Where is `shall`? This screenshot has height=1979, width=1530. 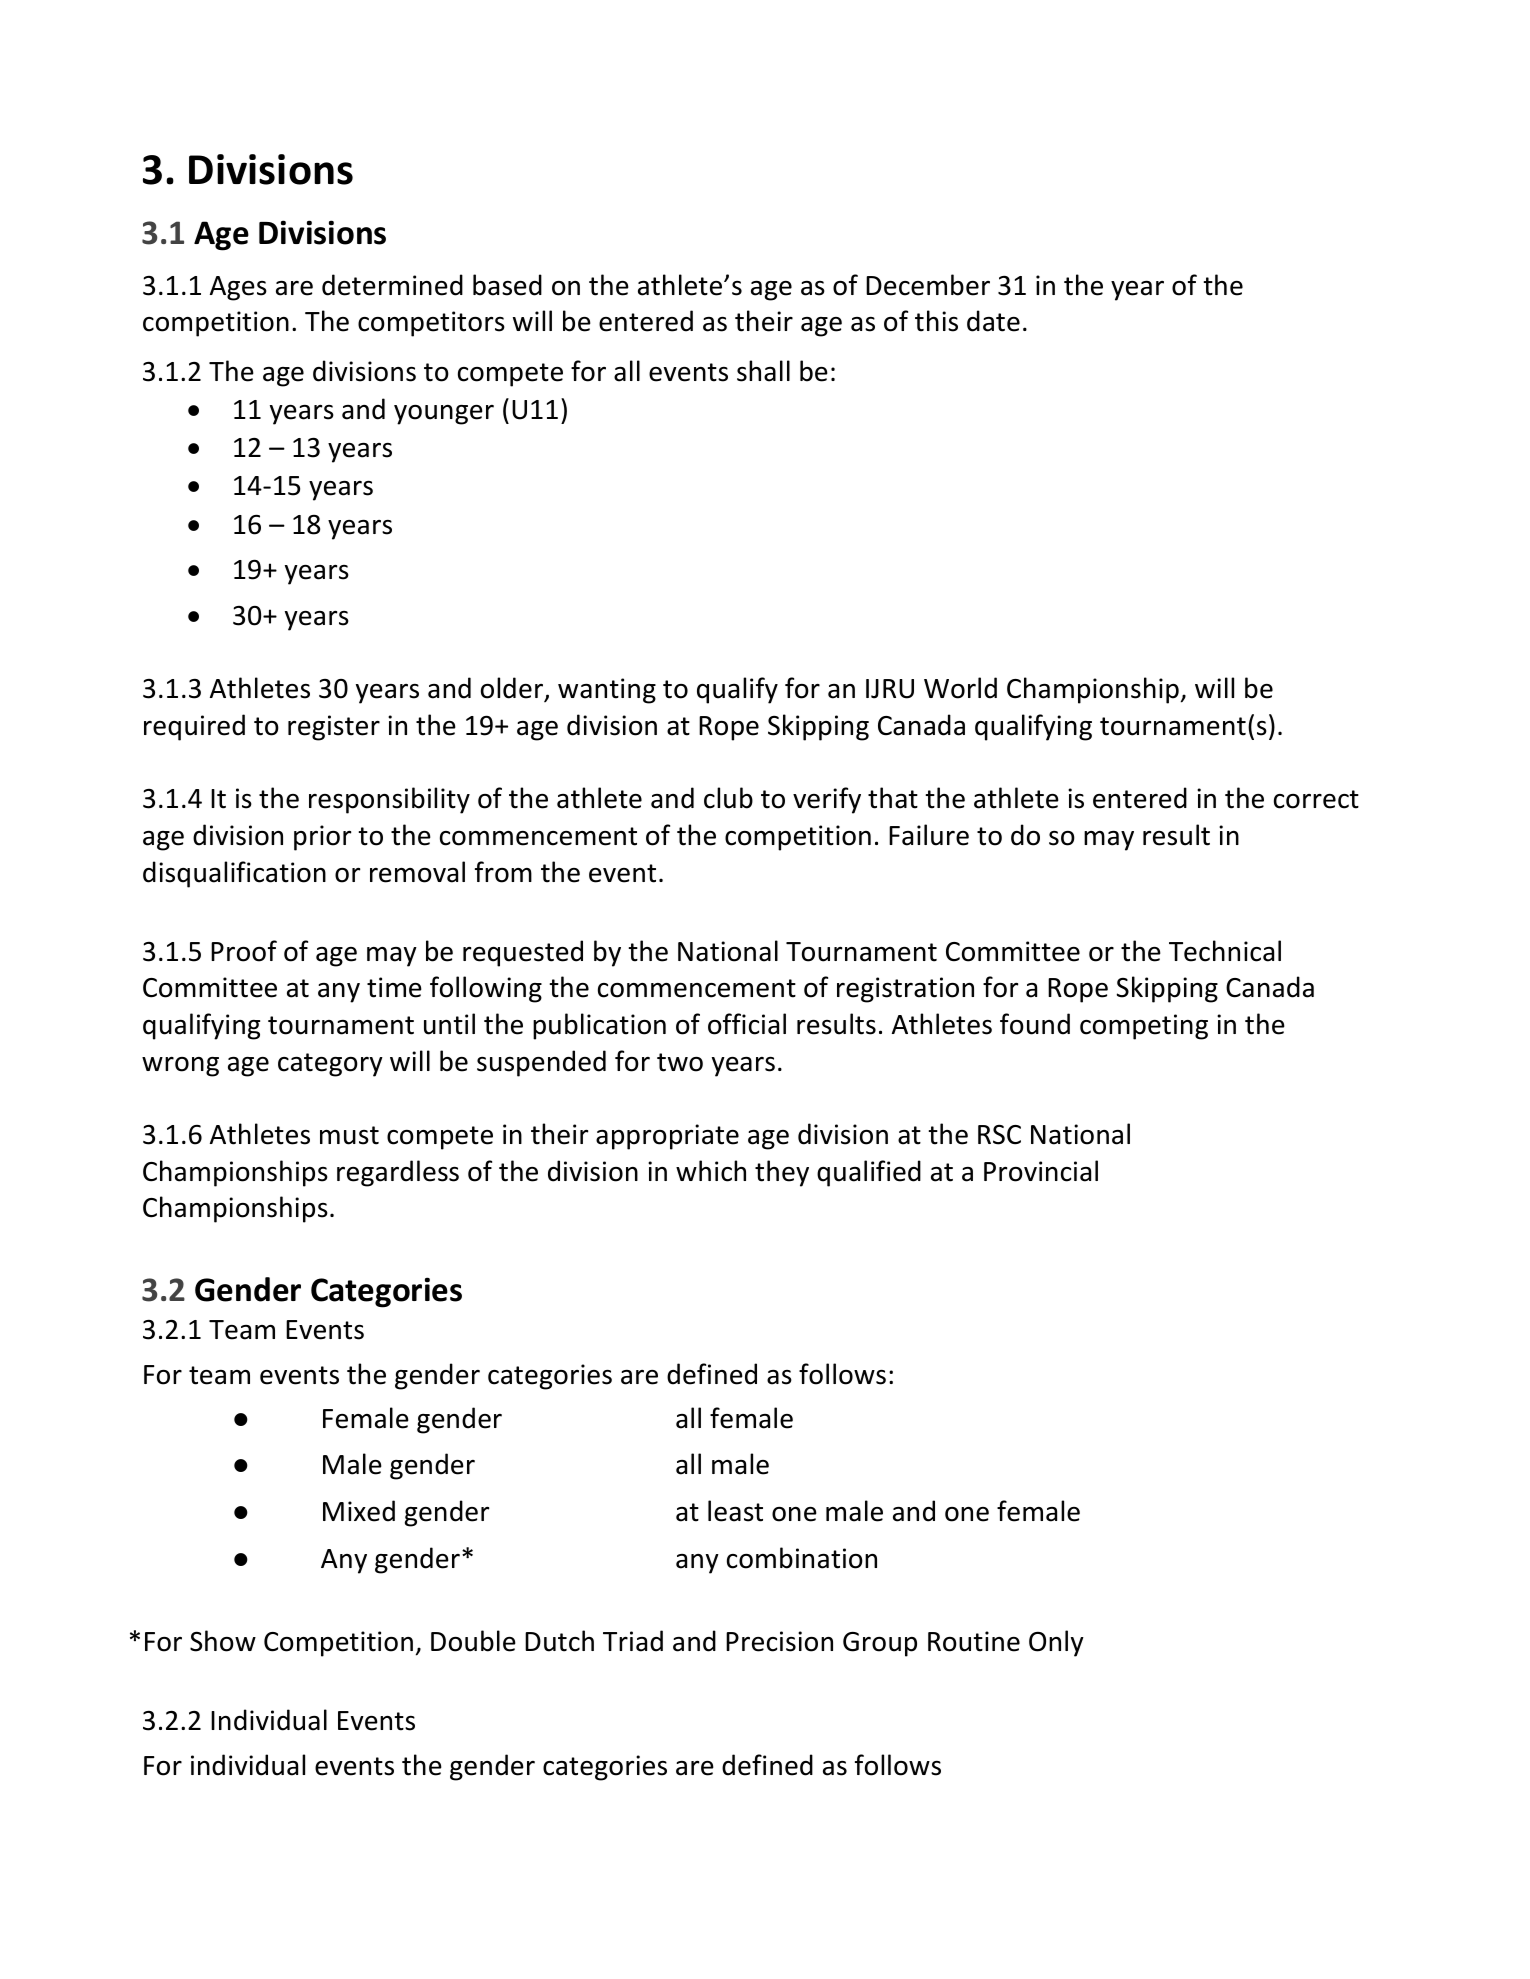
shall is located at coordinates (763, 371).
